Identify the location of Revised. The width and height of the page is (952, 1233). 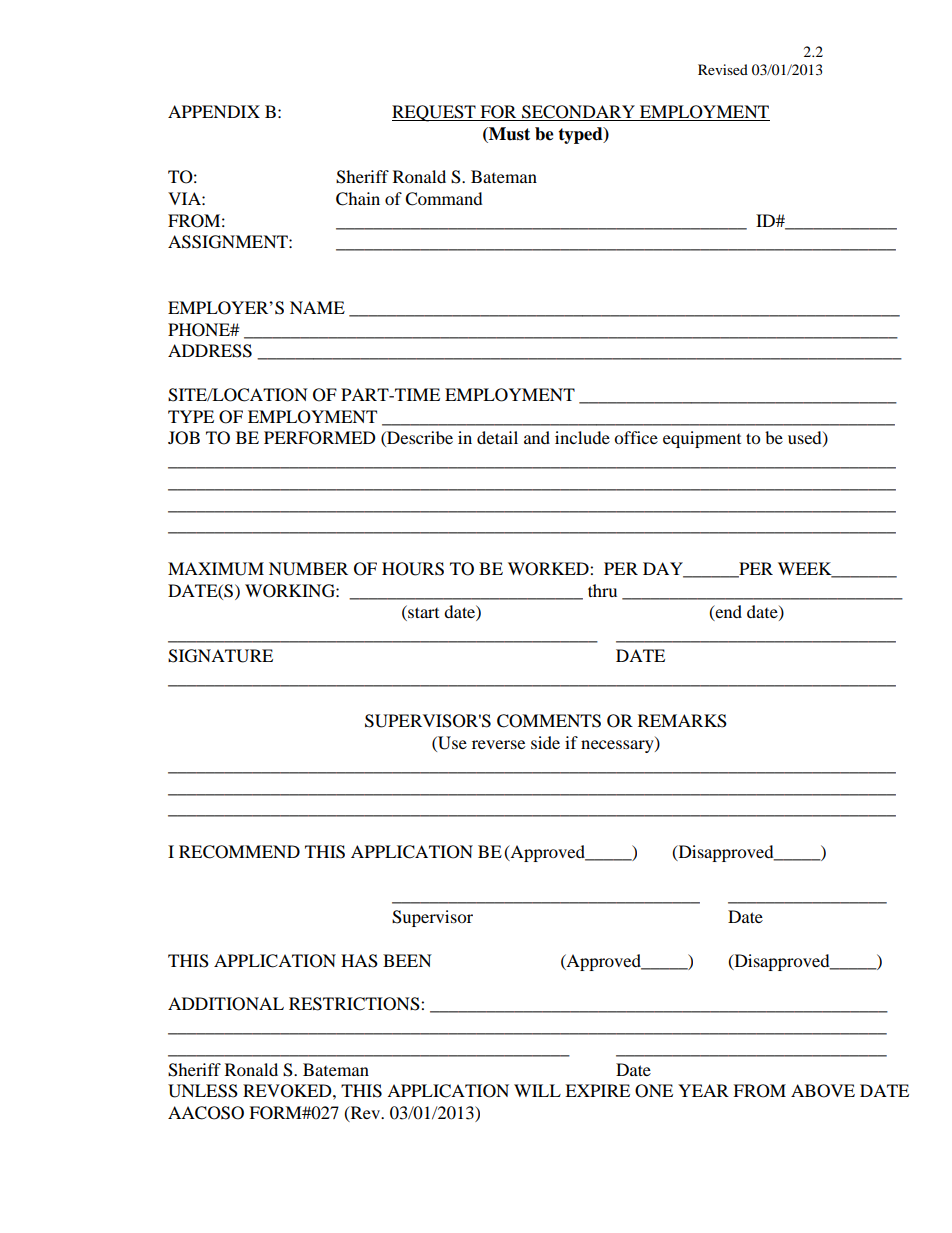
(723, 69).
